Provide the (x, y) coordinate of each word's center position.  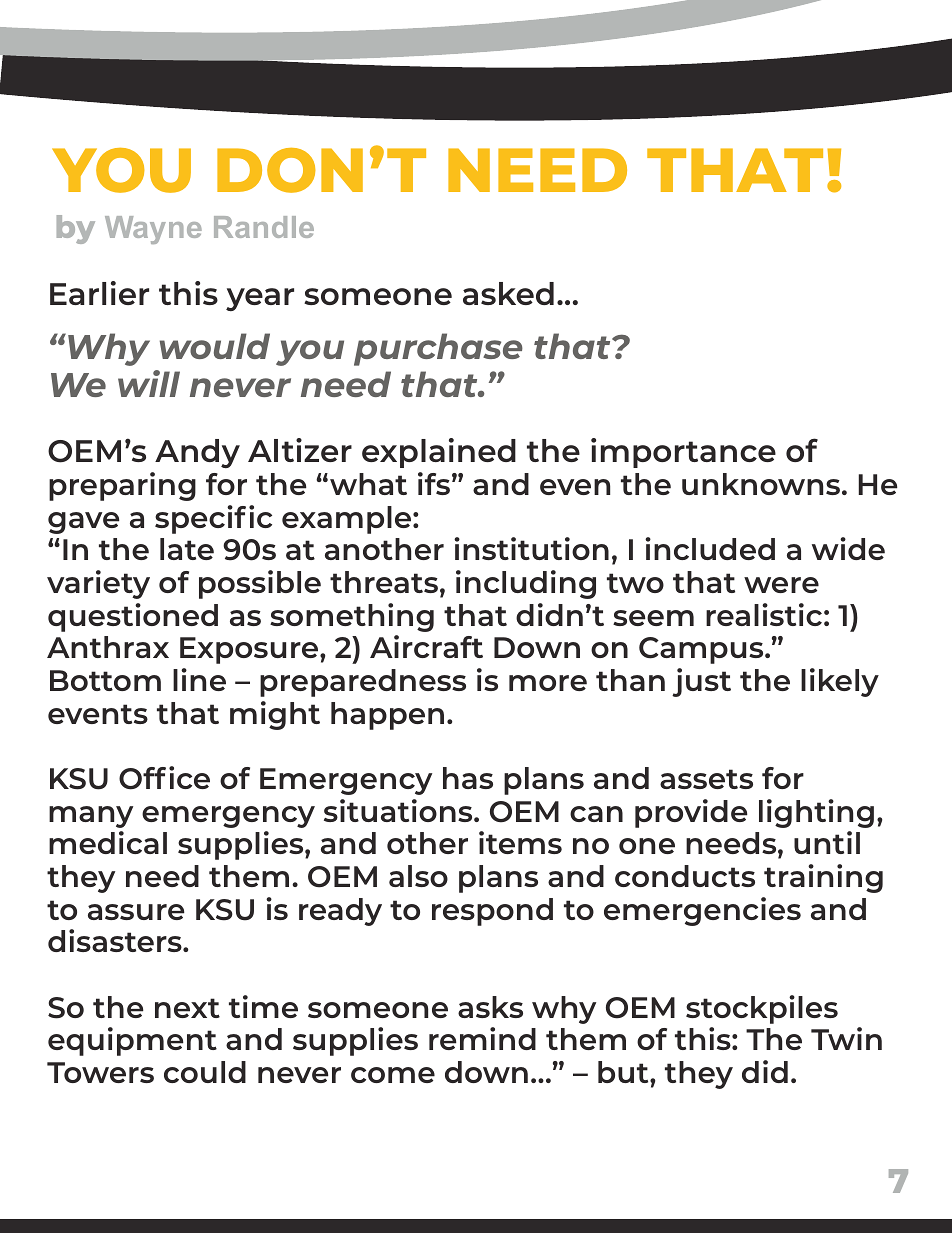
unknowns (762, 484)
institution (531, 548)
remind (482, 1038)
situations (399, 810)
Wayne (153, 230)
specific (213, 519)
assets (706, 779)
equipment (132, 1041)
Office (164, 778)
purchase (438, 349)
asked (508, 293)
